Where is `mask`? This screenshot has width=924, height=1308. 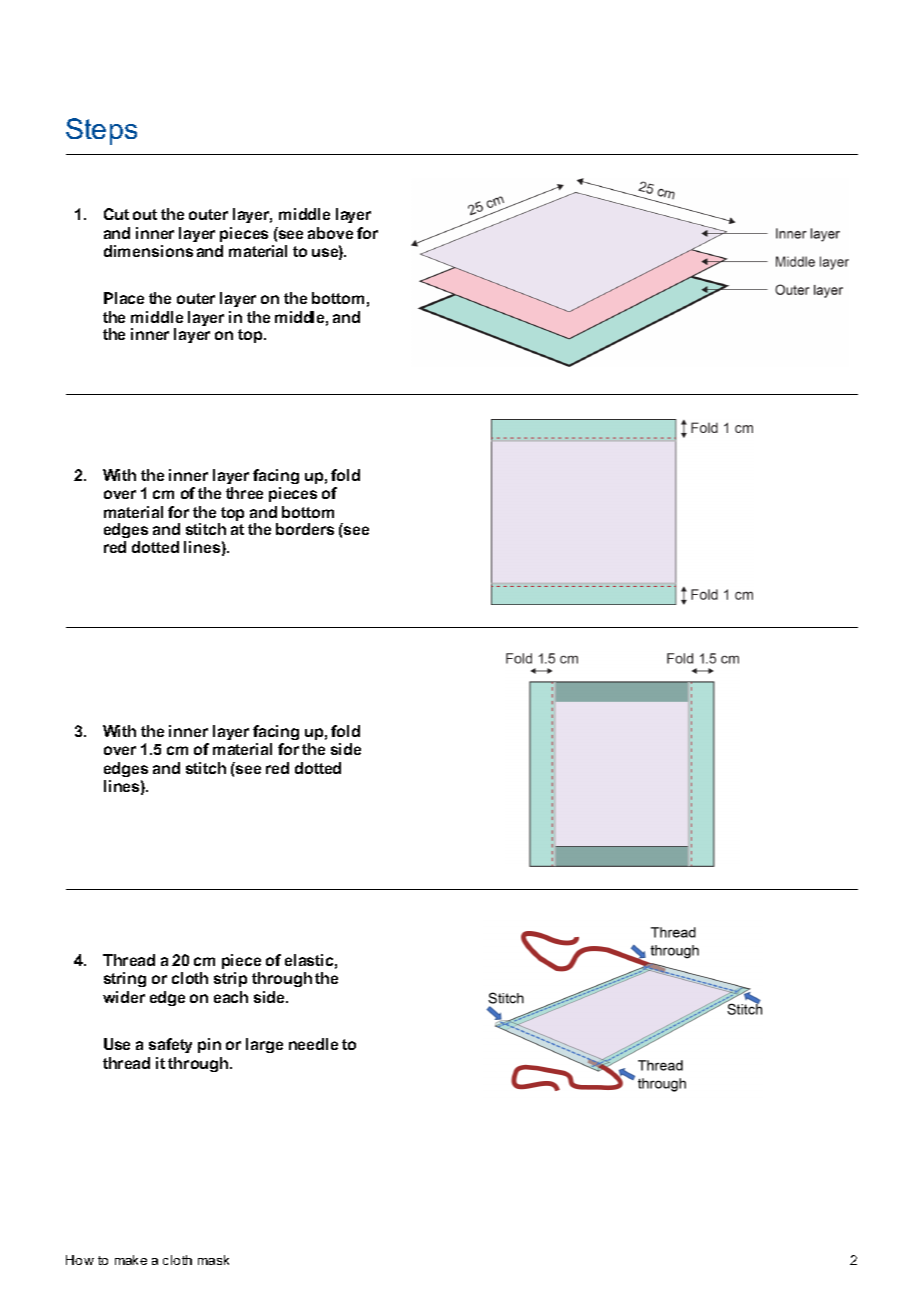 mask is located at coordinates (213, 1260).
